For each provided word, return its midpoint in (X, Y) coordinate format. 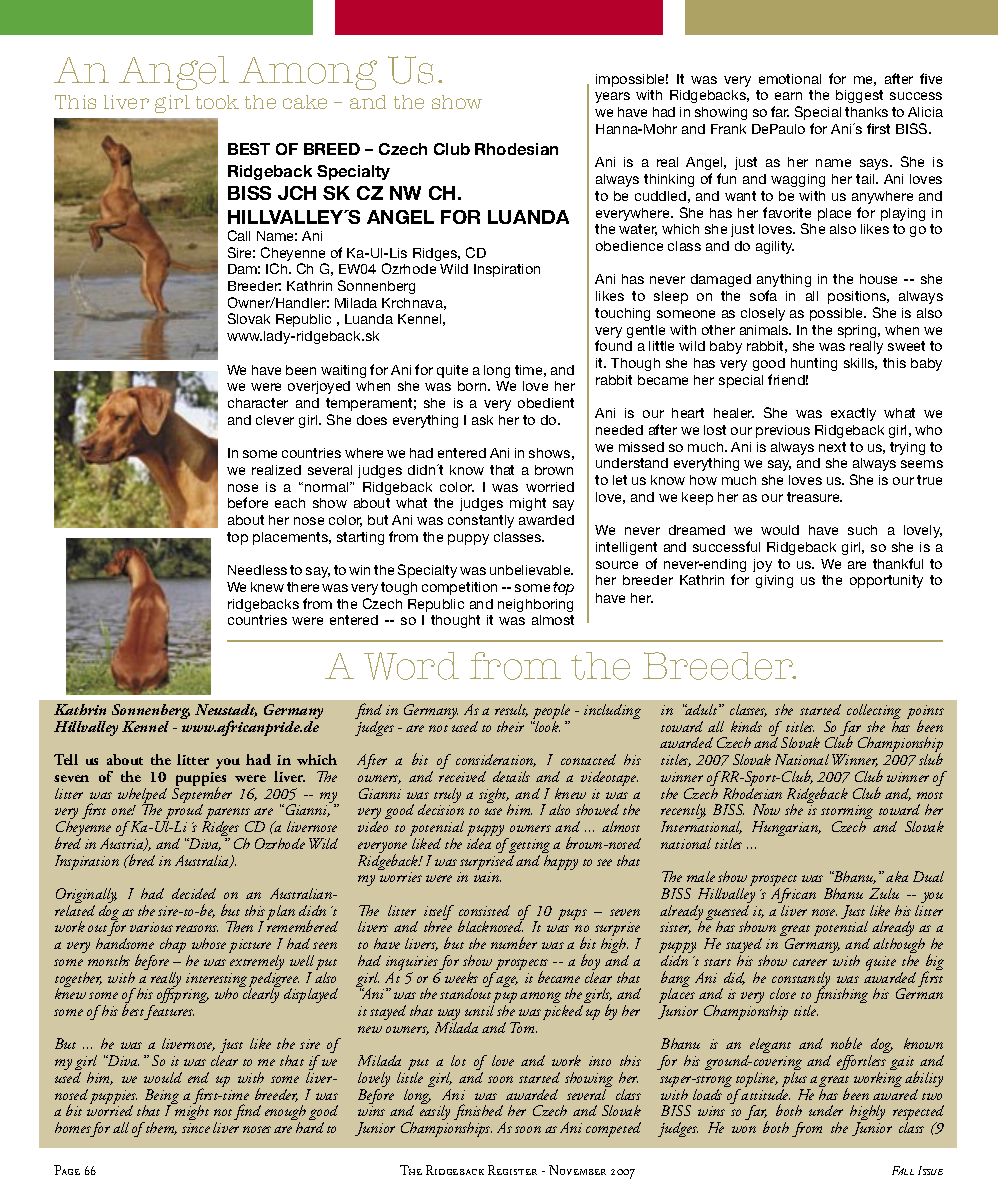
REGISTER (512, 1170)
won (744, 1129)
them (160, 1128)
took (217, 102)
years (612, 97)
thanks (866, 112)
